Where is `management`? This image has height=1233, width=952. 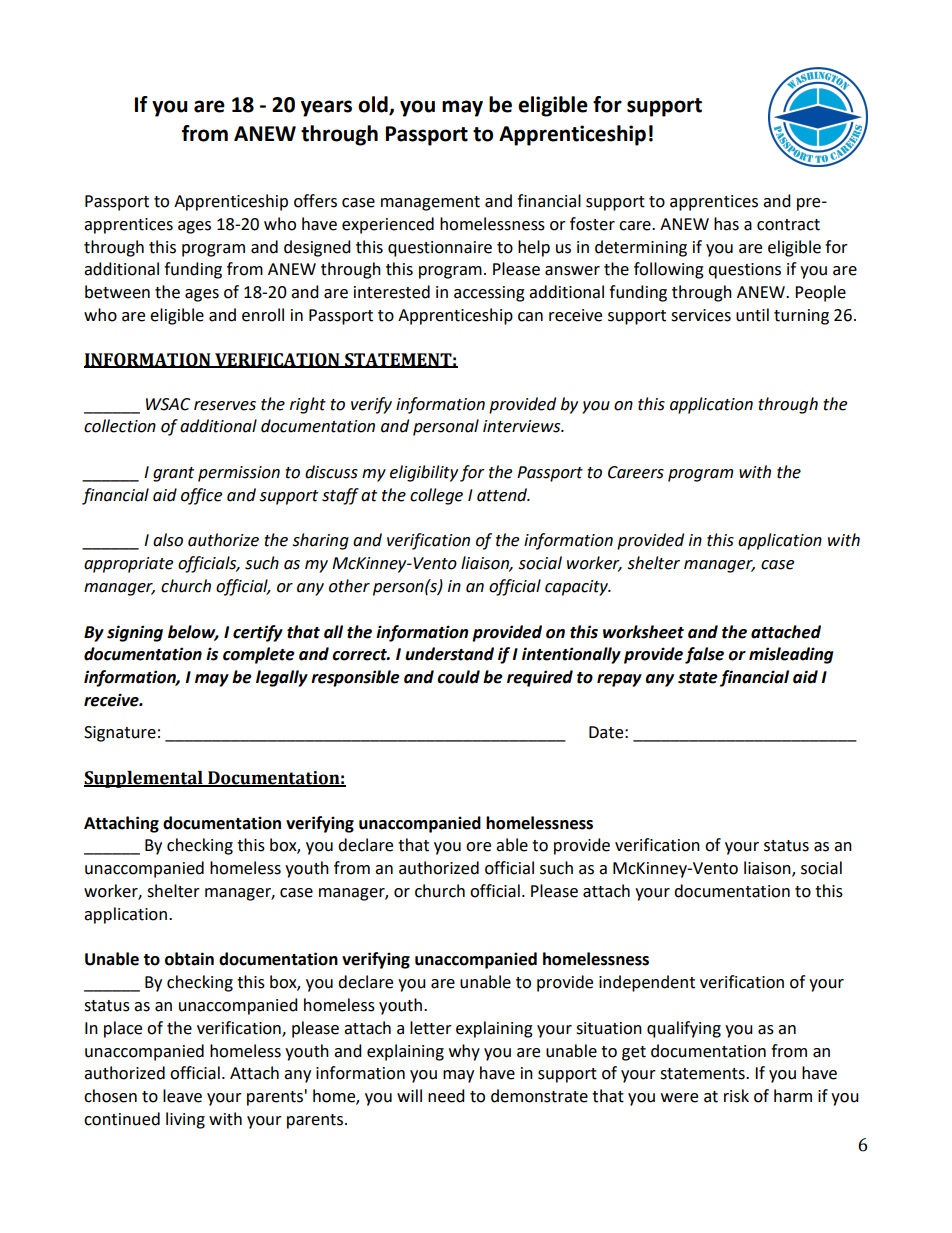
management is located at coordinates (430, 203).
